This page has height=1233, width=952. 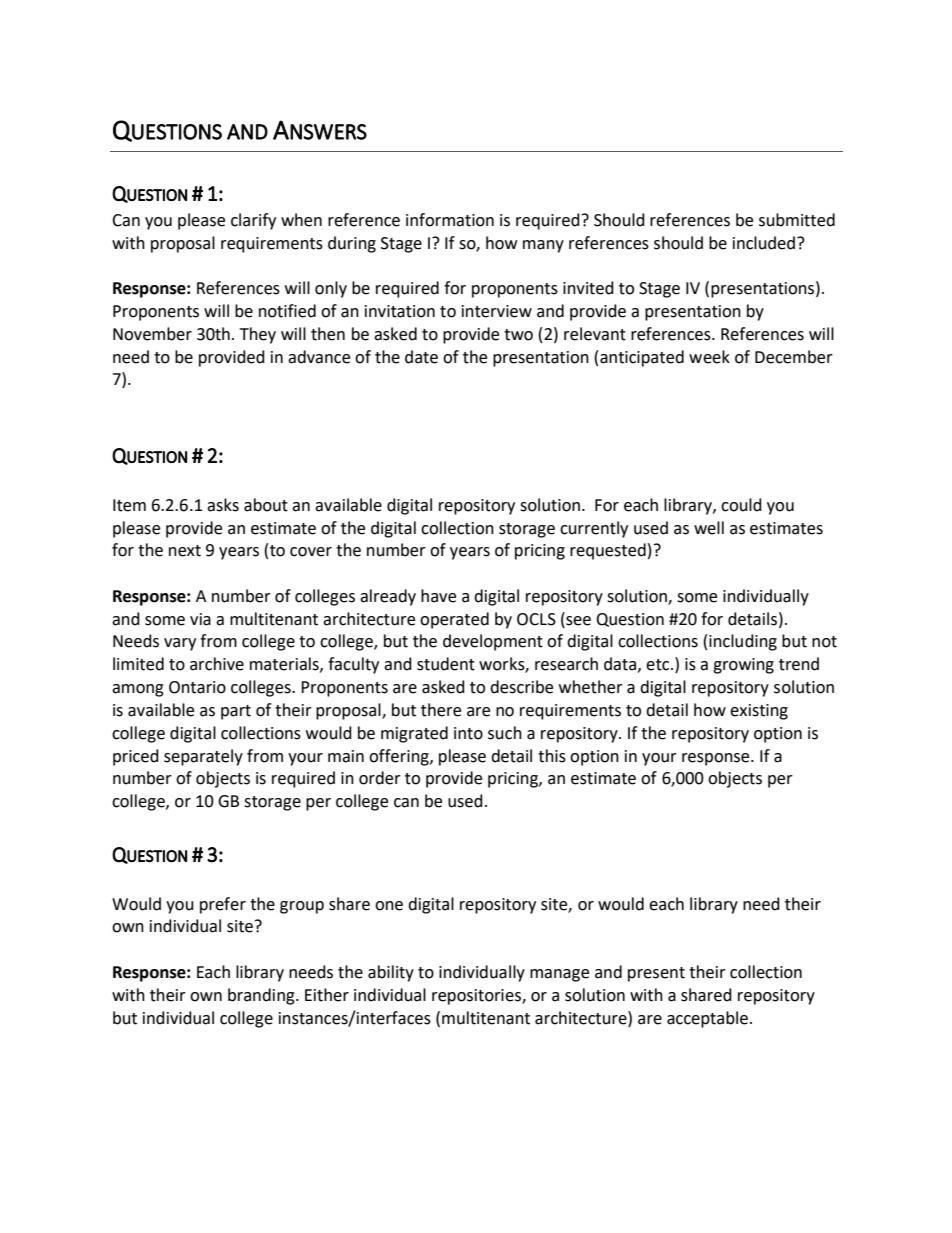 What do you see at coordinates (380, 778) in the page?
I see `order` at bounding box center [380, 778].
